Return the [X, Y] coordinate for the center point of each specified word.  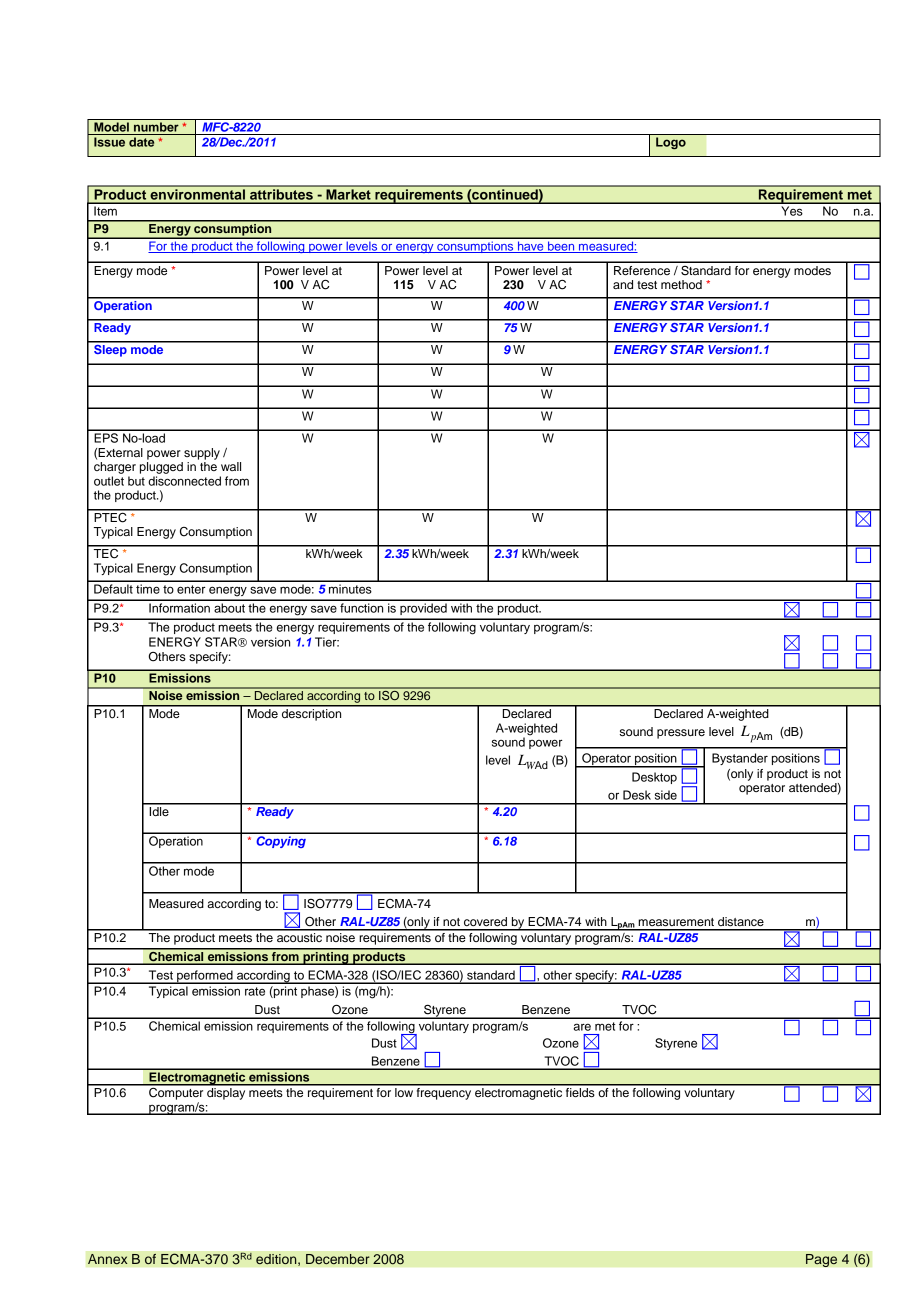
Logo [671, 143]
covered [485, 921]
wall [231, 466]
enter [191, 589]
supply [202, 454]
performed [205, 977]
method [681, 284]
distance [741, 921]
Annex [108, 1259]
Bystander [740, 759]
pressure [681, 734]
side [666, 795]
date [141, 142]
